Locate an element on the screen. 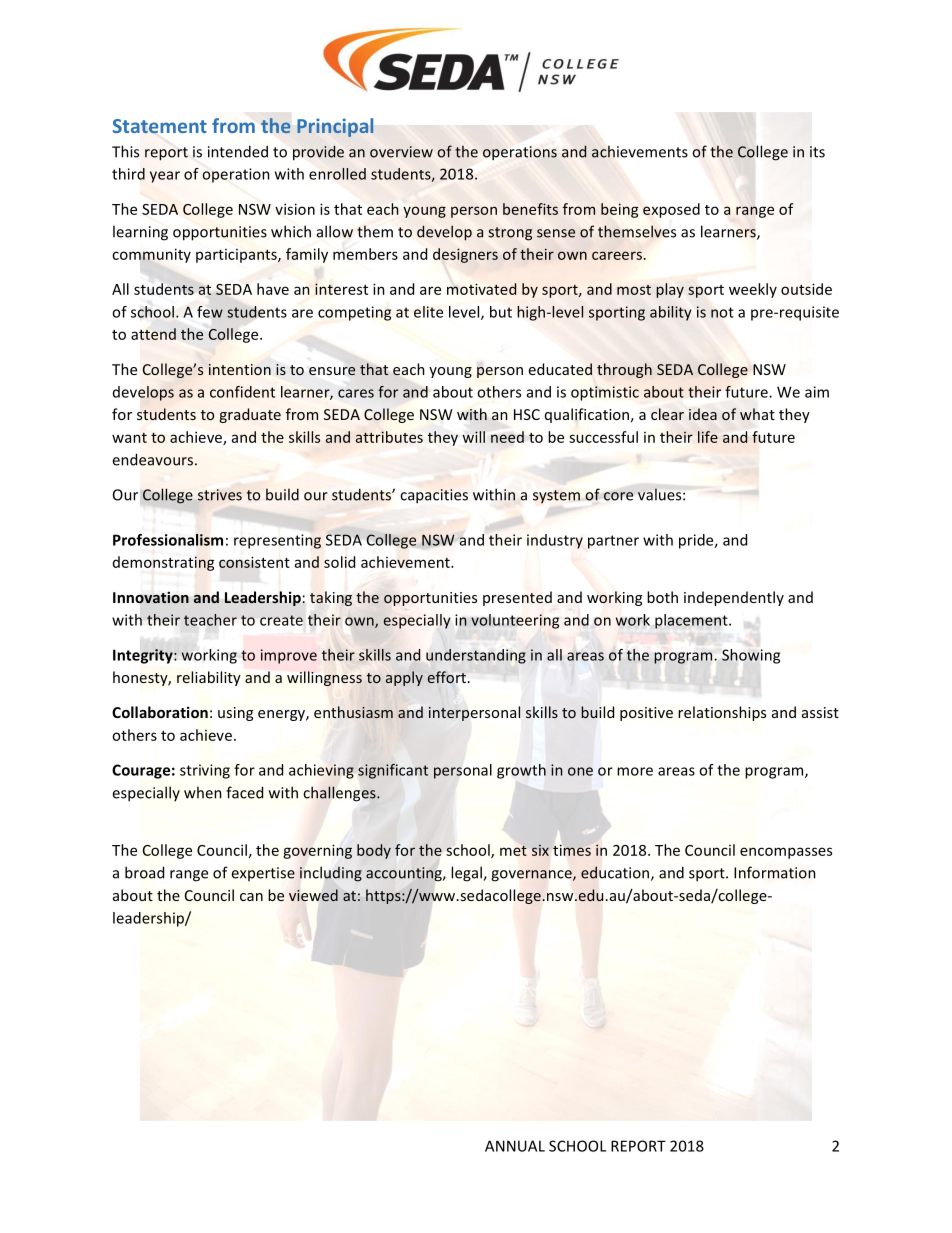  ANNUAL is located at coordinates (515, 1146).
